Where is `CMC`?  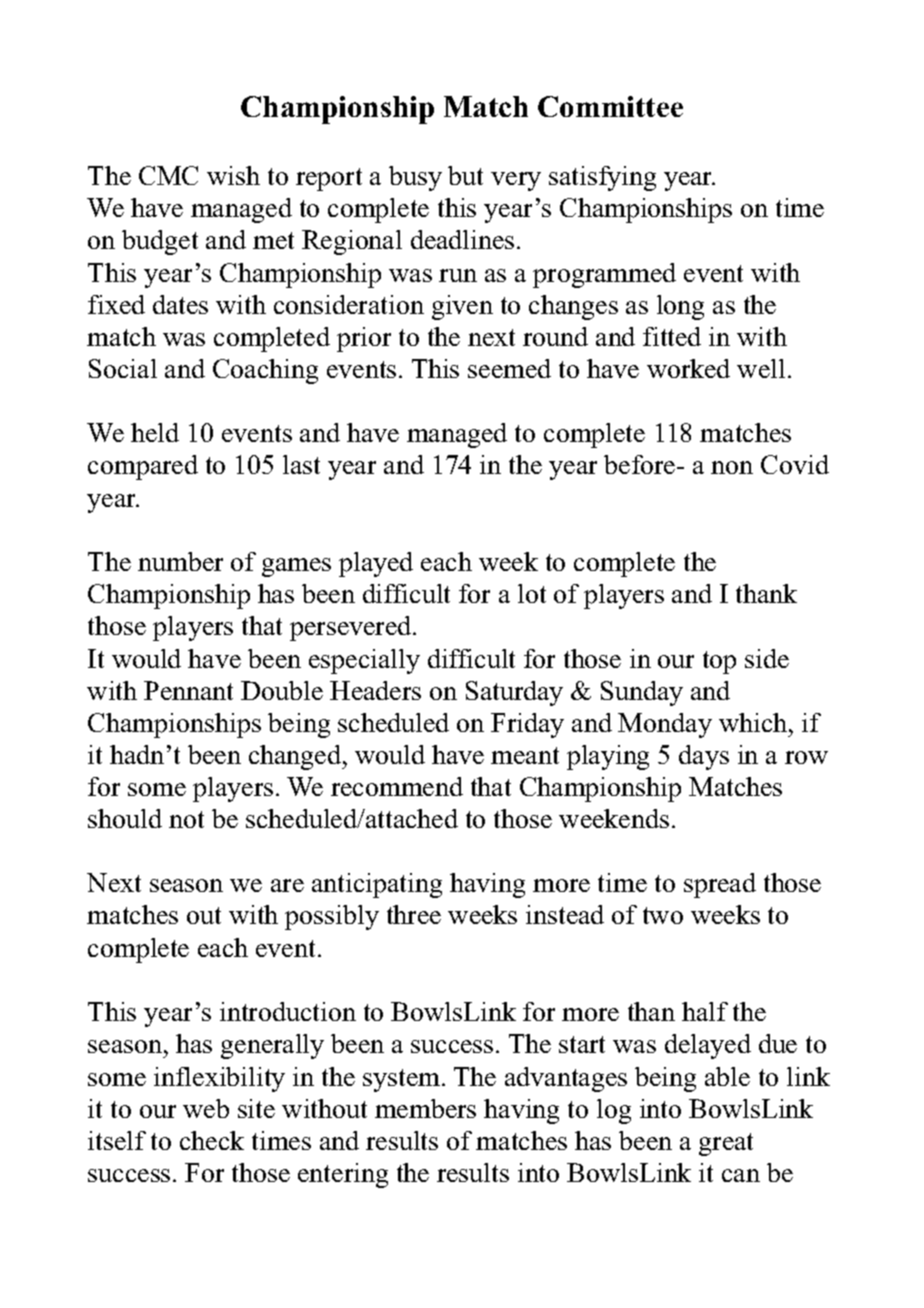 CMC is located at coordinates (168, 175).
